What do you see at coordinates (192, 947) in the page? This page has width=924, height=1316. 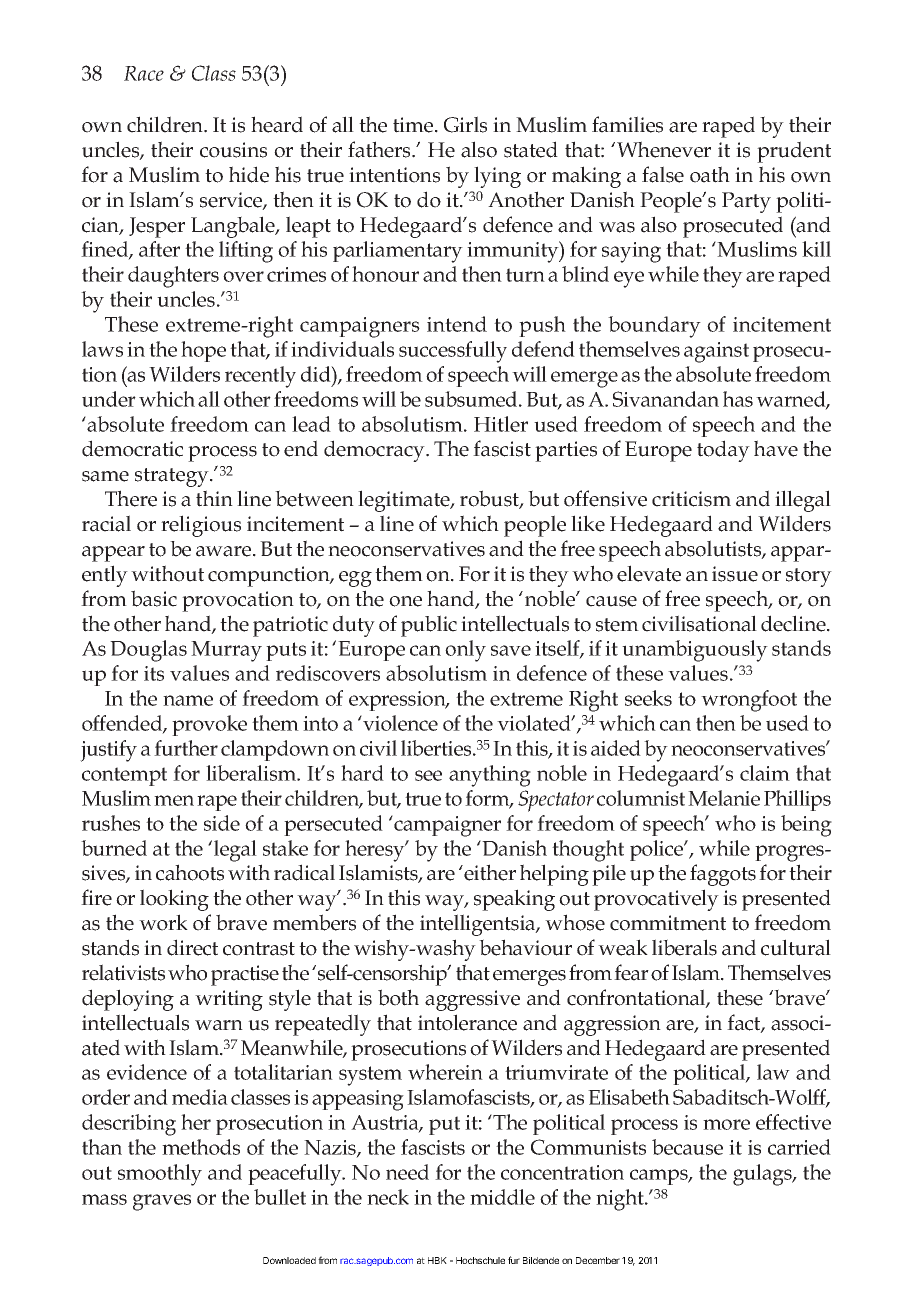 I see `direct` at bounding box center [192, 947].
